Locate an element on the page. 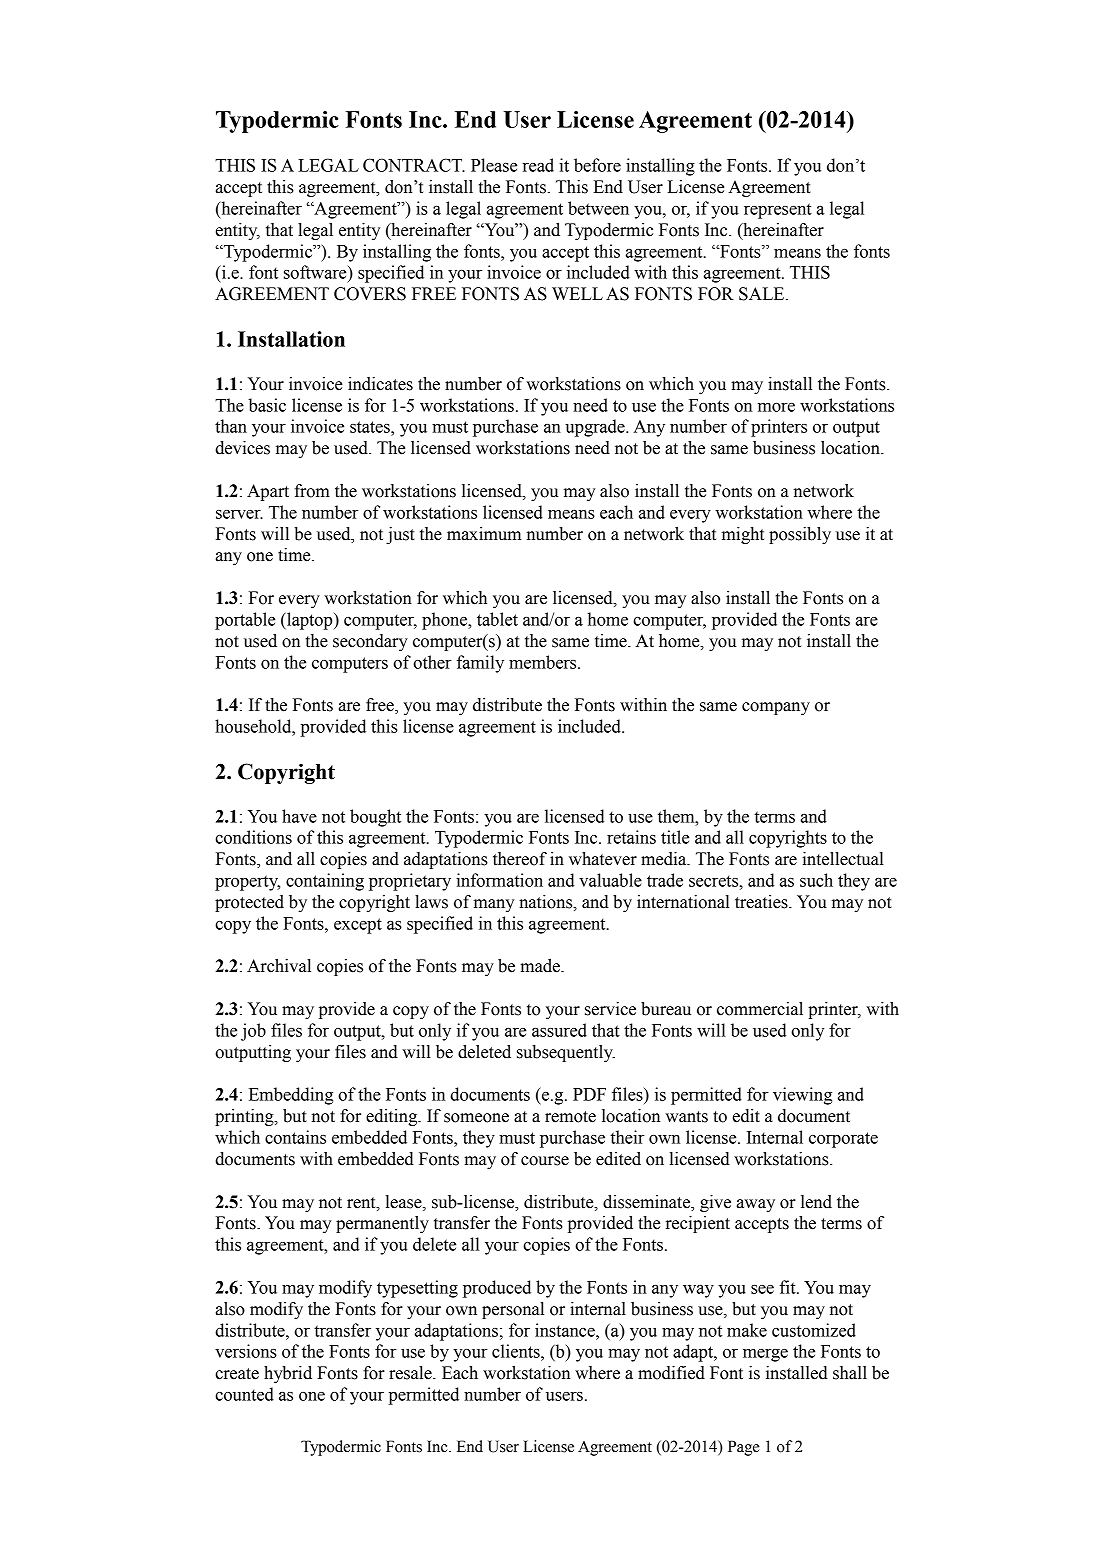 This image has width=1103, height=1561. software is located at coordinates (316, 272).
